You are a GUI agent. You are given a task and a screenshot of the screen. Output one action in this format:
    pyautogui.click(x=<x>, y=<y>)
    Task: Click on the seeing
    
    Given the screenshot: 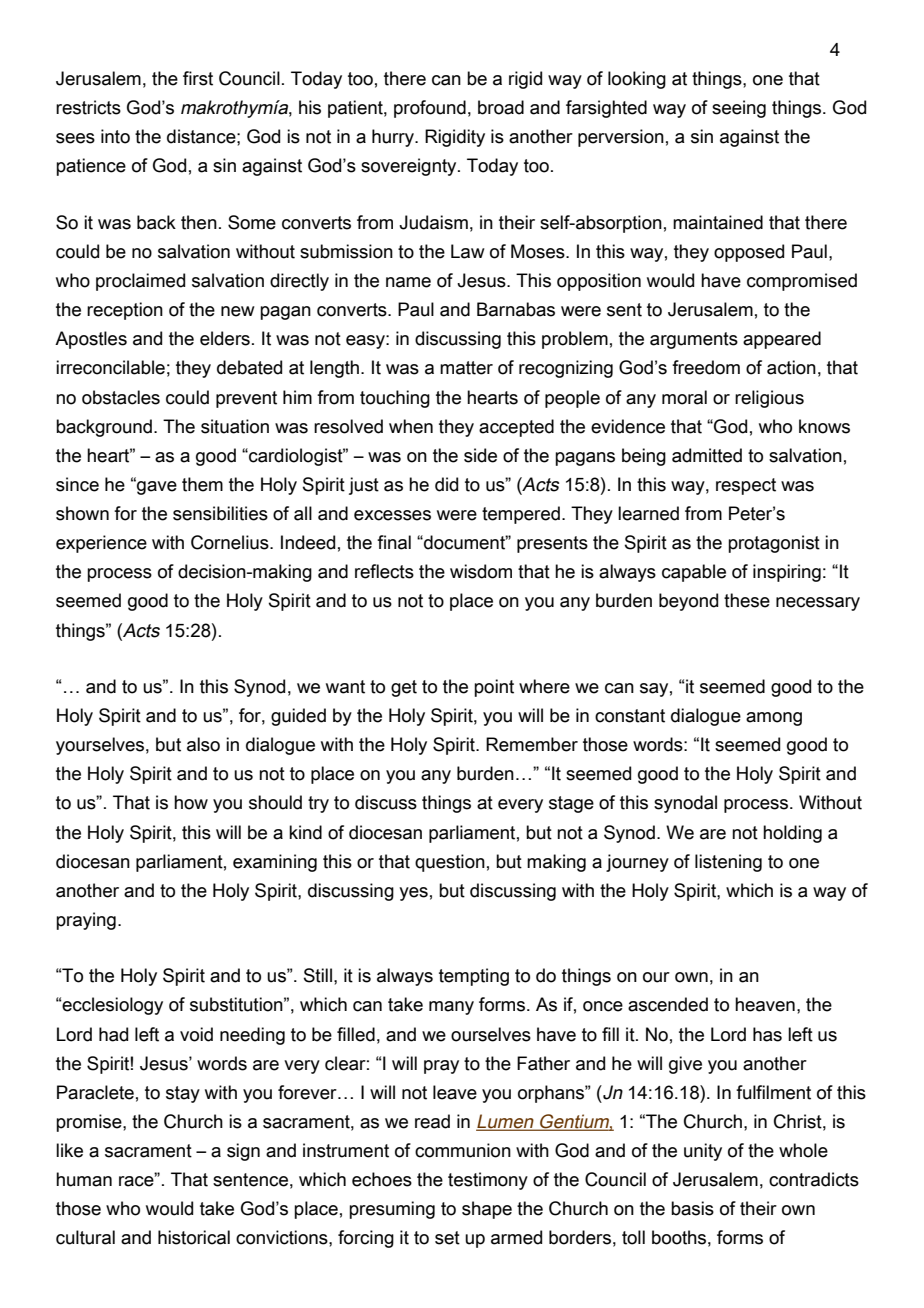 What is the action you would take?
    pyautogui.click(x=739, y=109)
